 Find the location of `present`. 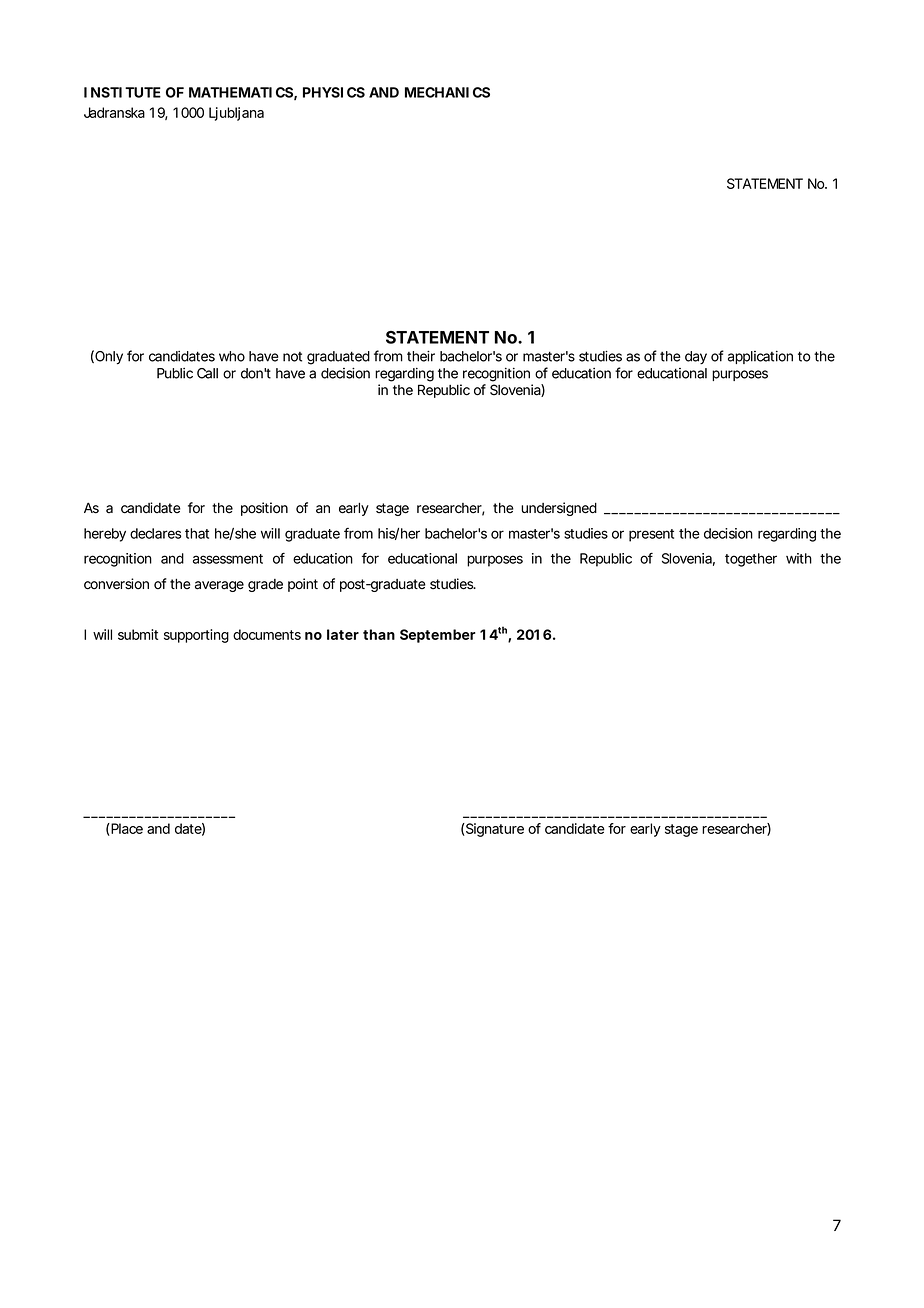

present is located at coordinates (651, 535).
